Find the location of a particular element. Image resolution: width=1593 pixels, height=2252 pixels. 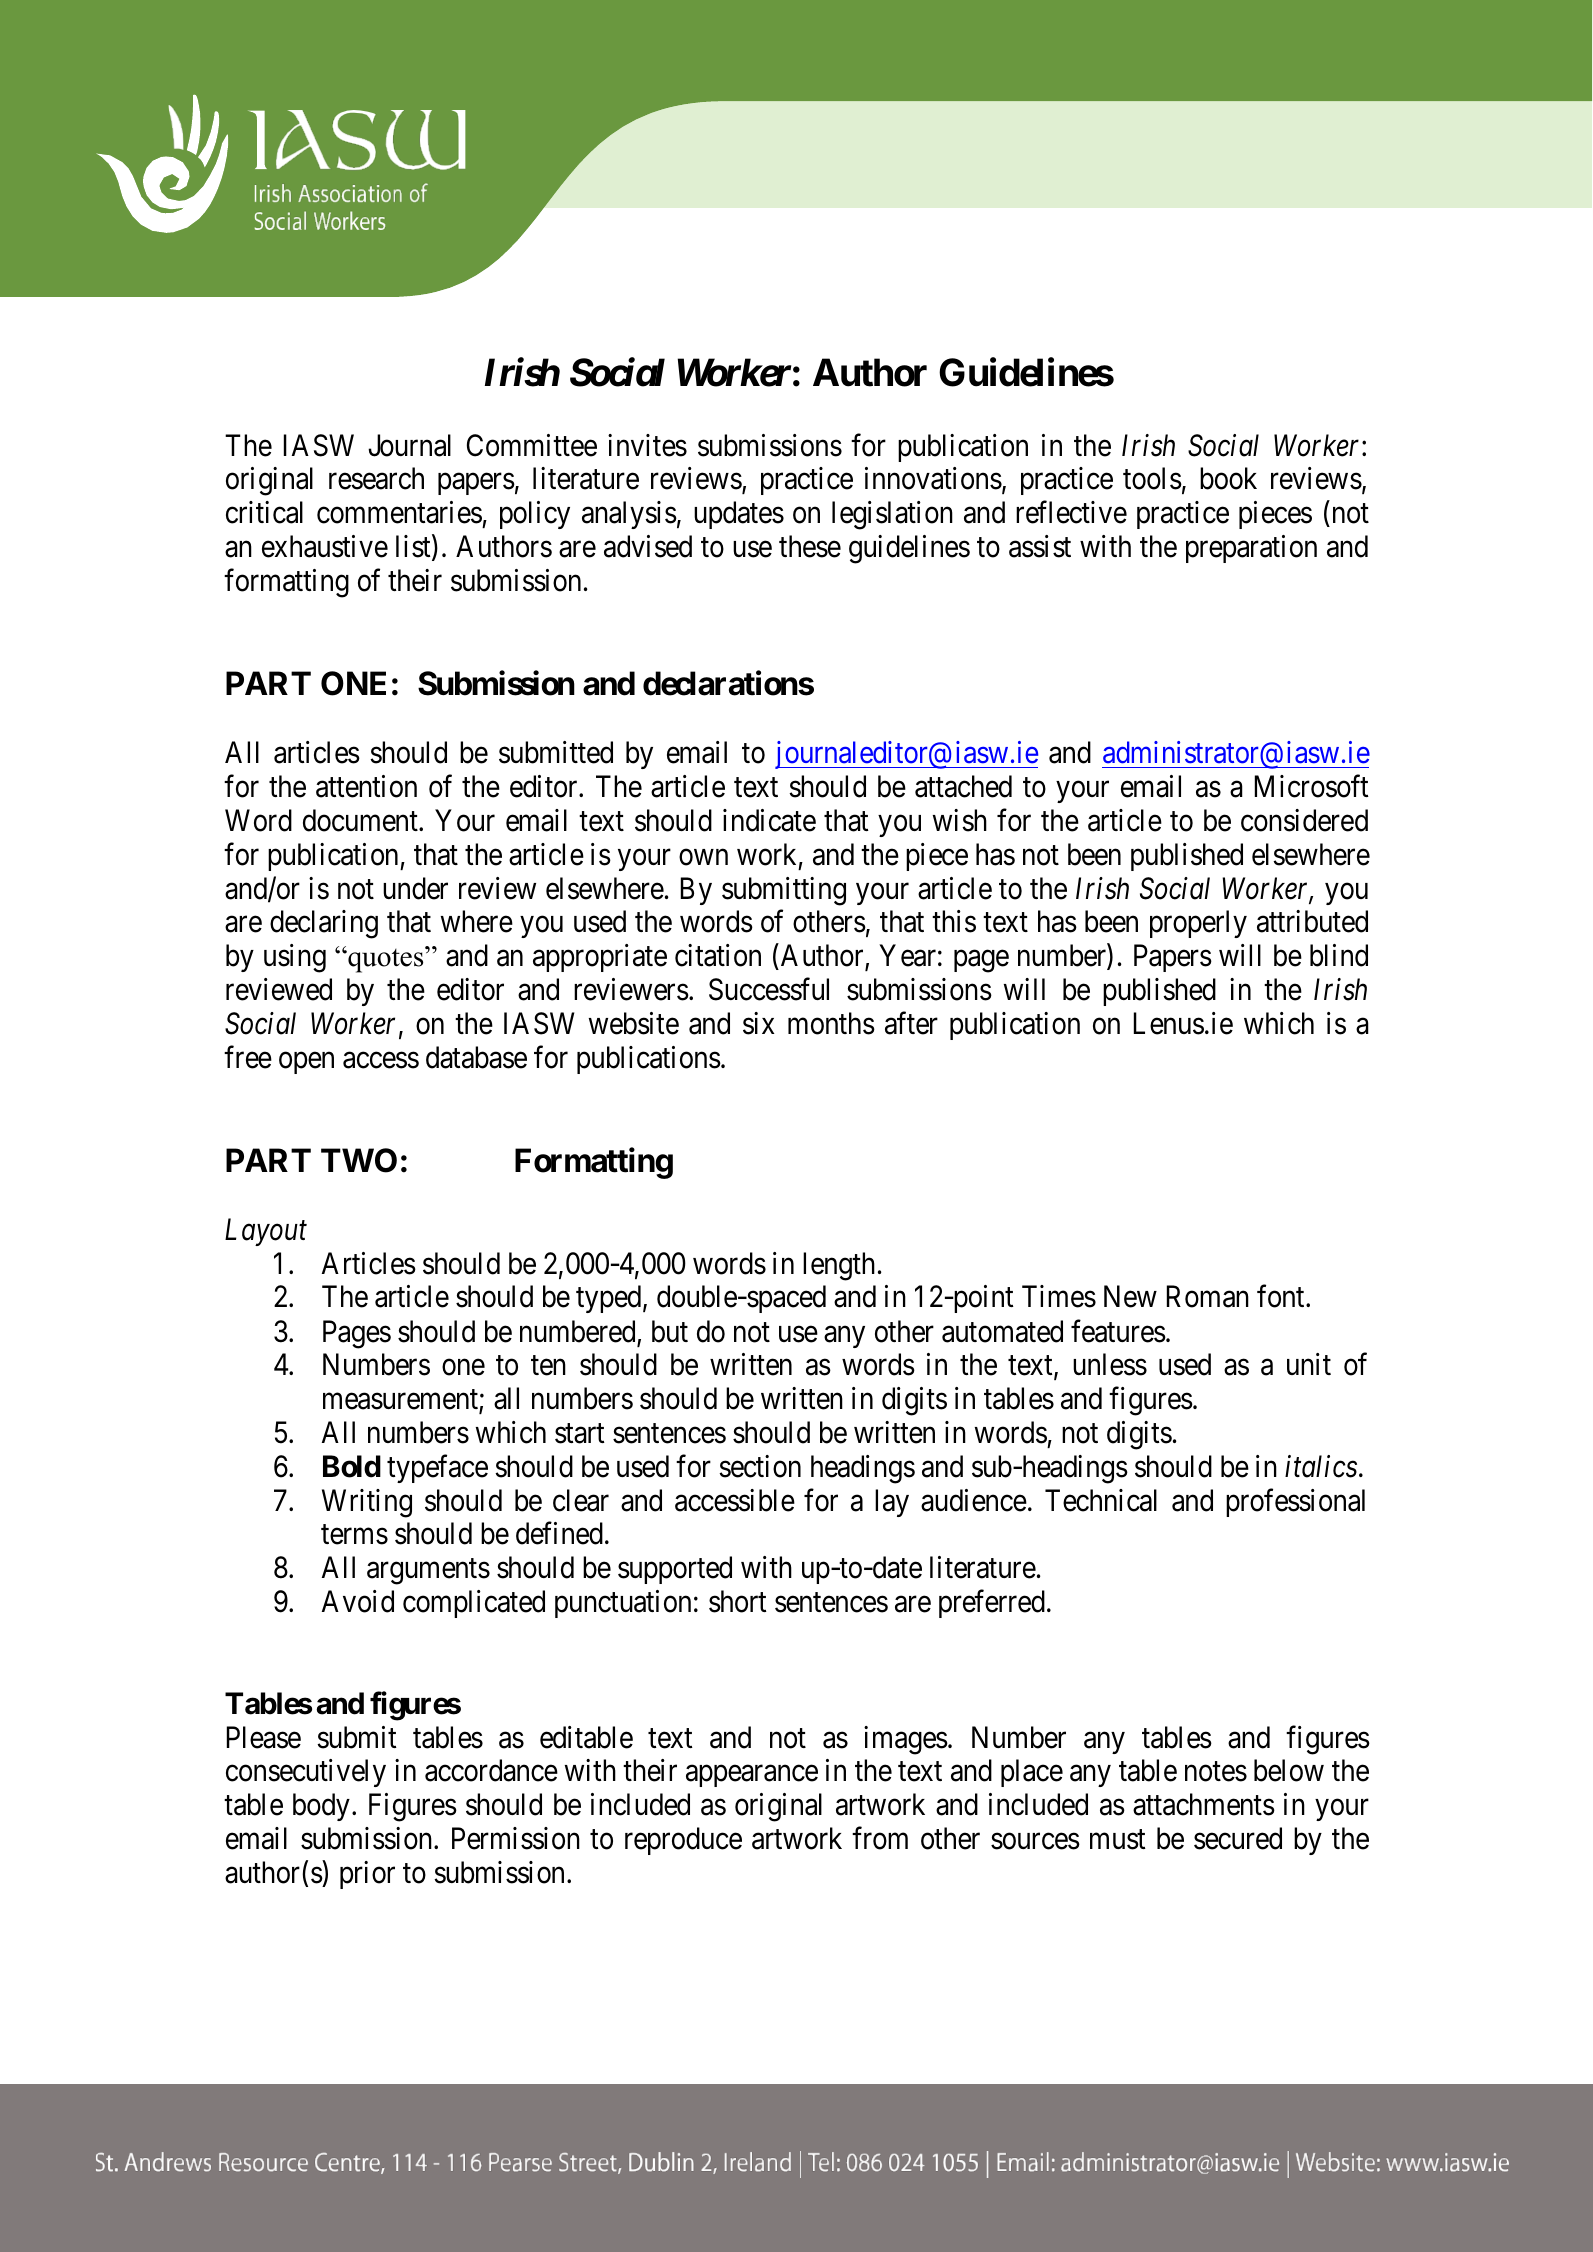

quotes is located at coordinates (386, 960).
